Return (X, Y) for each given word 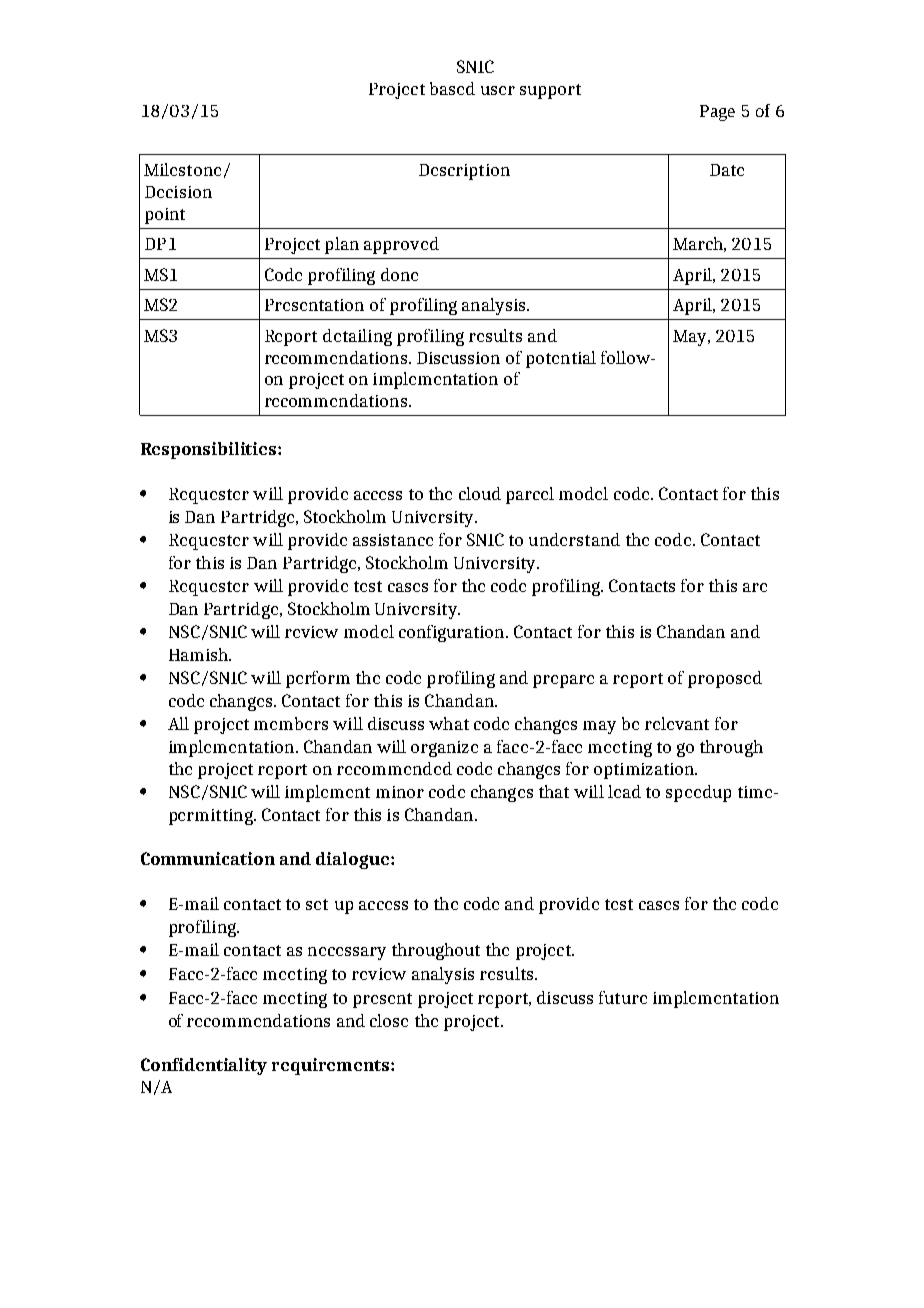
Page (717, 113)
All (178, 723)
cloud (480, 493)
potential (561, 359)
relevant (677, 723)
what (449, 723)
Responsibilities (210, 450)
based (452, 88)
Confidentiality (204, 1066)
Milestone (182, 169)
